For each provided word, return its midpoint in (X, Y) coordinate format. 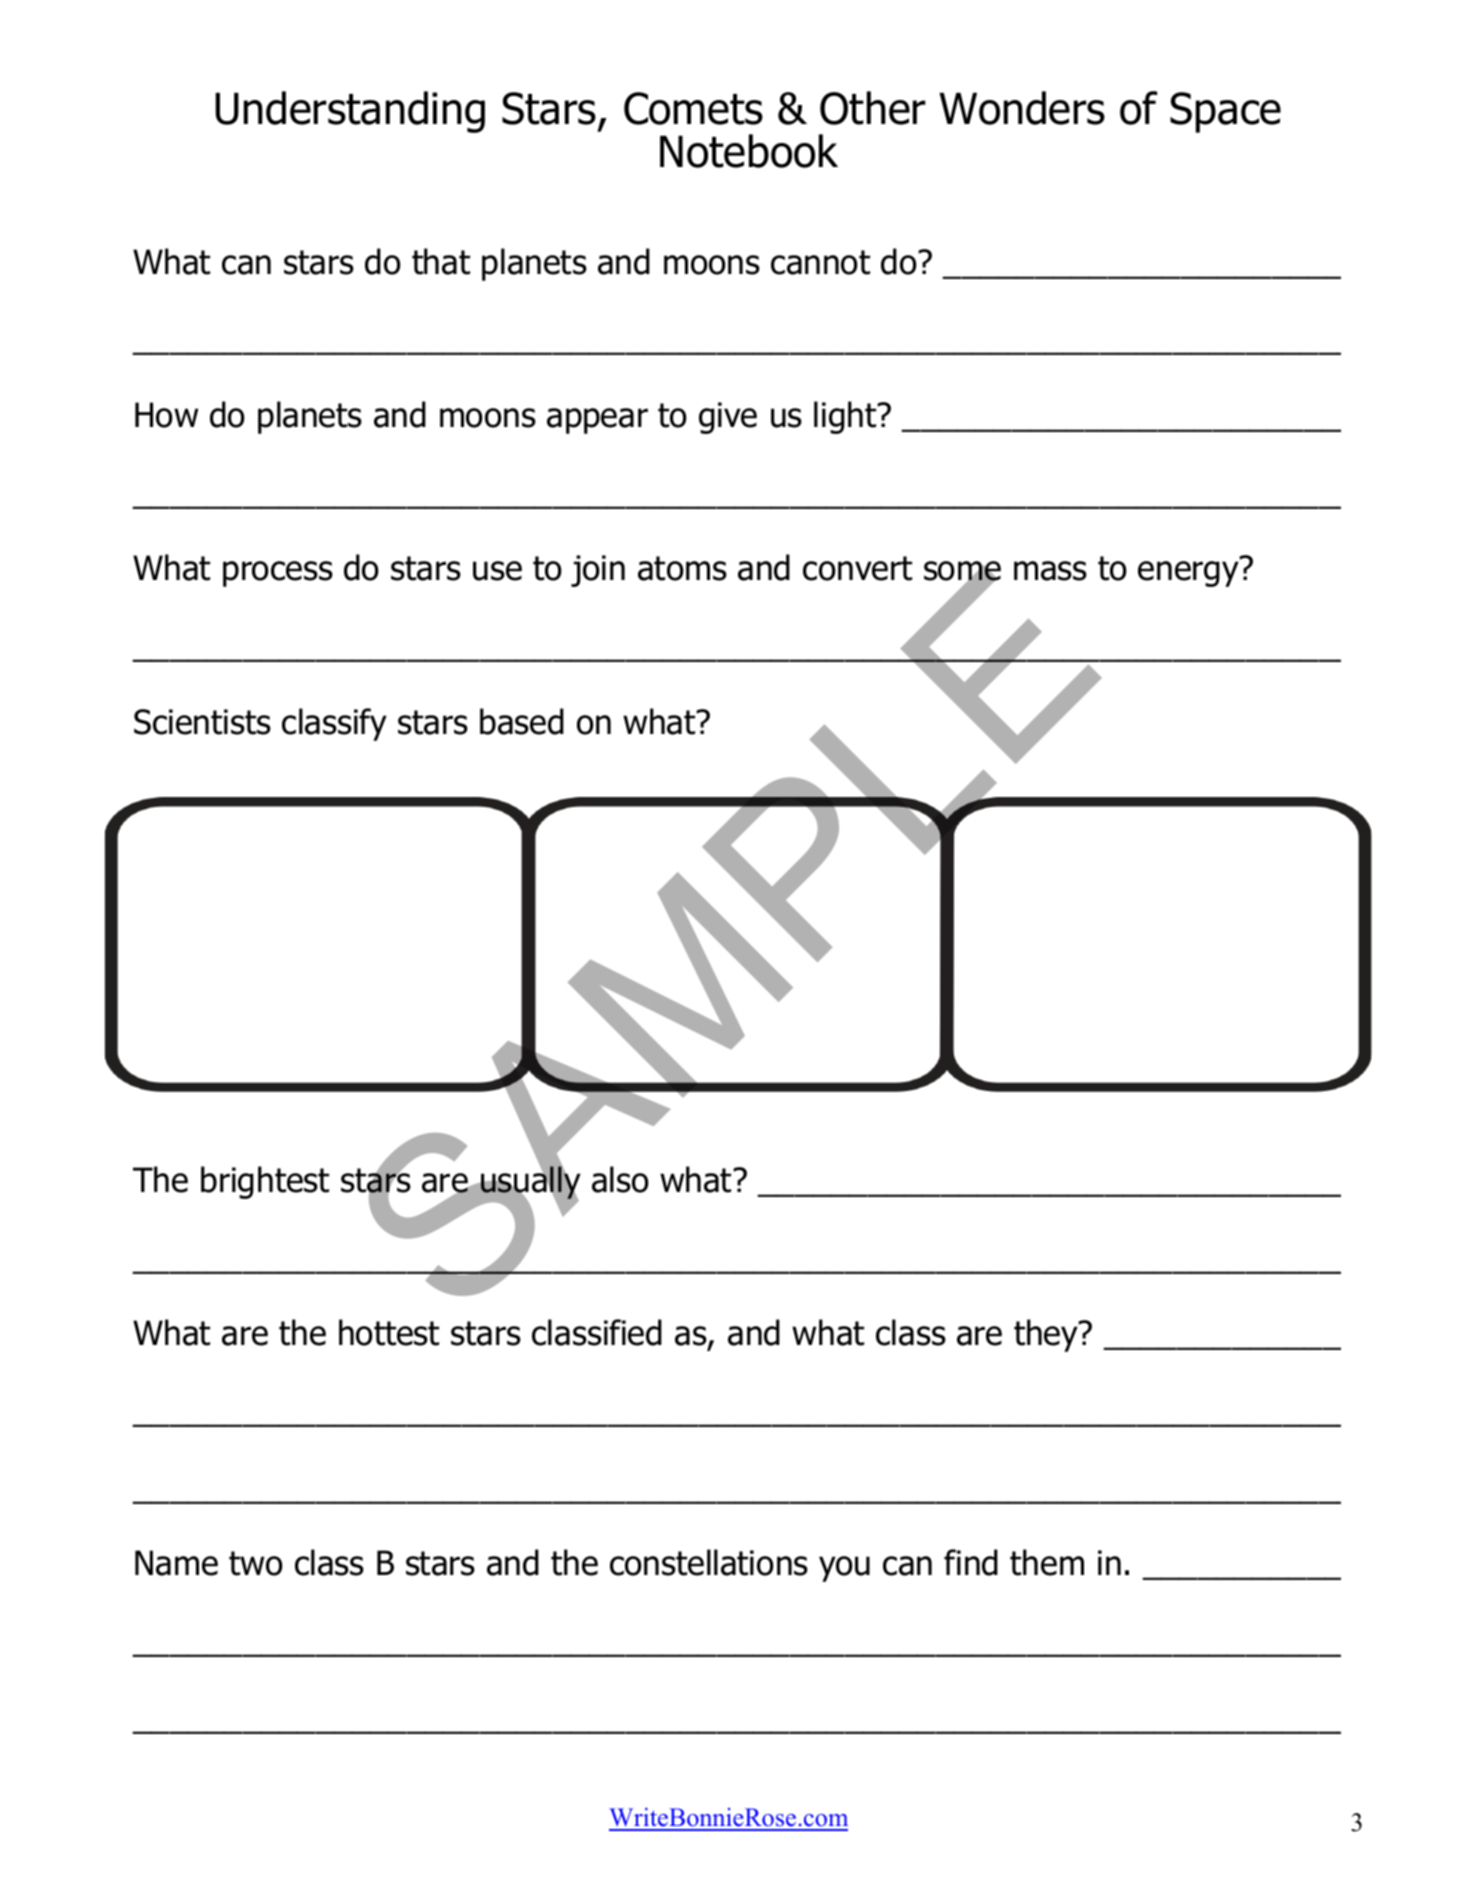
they (1047, 1335)
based (522, 721)
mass (1050, 571)
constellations (709, 1562)
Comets (693, 108)
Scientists (202, 722)
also (620, 1179)
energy (1189, 573)
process (278, 574)
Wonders (1022, 108)
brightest (265, 1182)
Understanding (350, 112)
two (256, 1563)
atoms (682, 568)
